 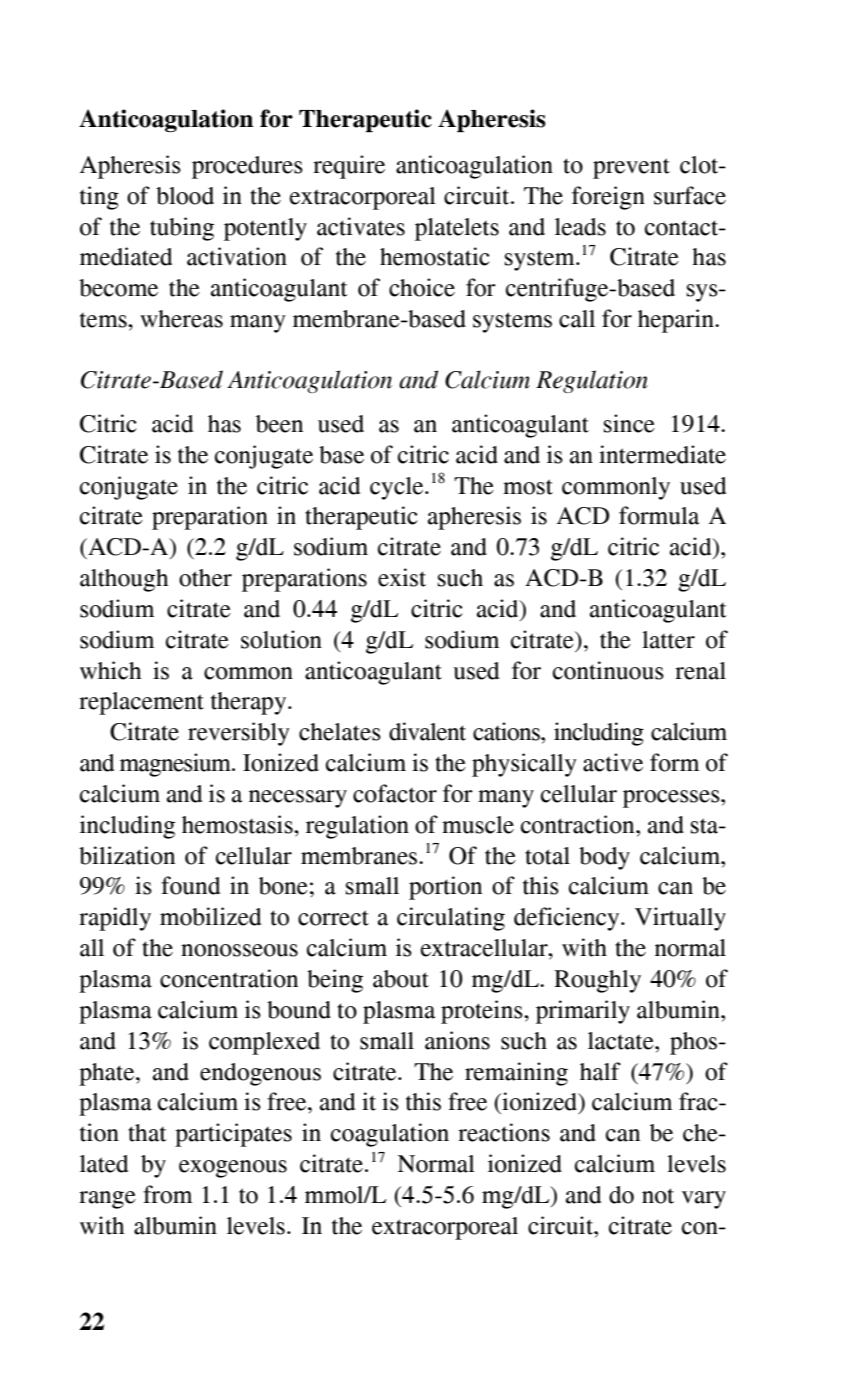 What do you see at coordinates (427, 731) in the screenshot?
I see `divalent` at bounding box center [427, 731].
